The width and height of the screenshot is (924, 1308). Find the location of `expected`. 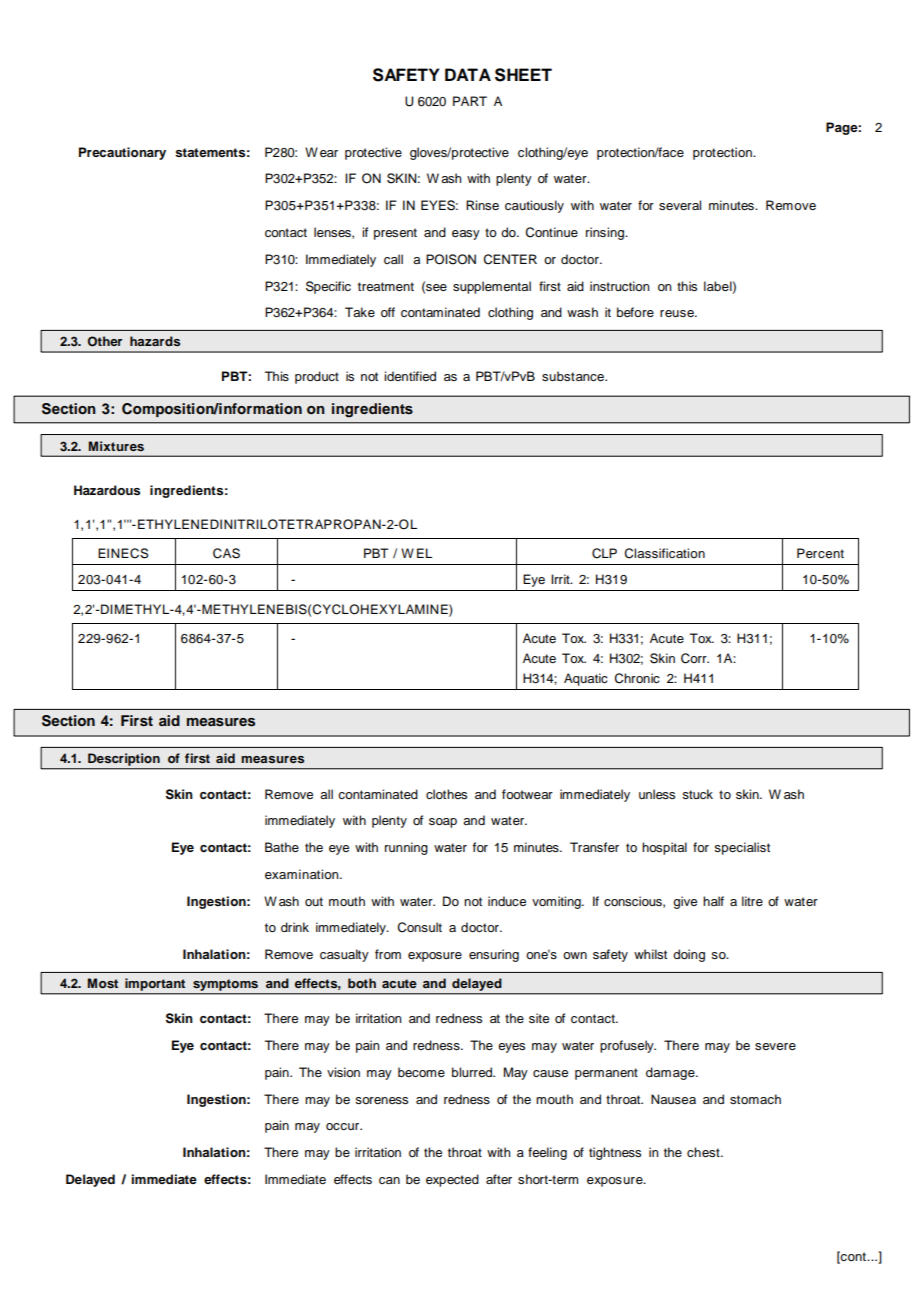

expected is located at coordinates (452, 1180).
